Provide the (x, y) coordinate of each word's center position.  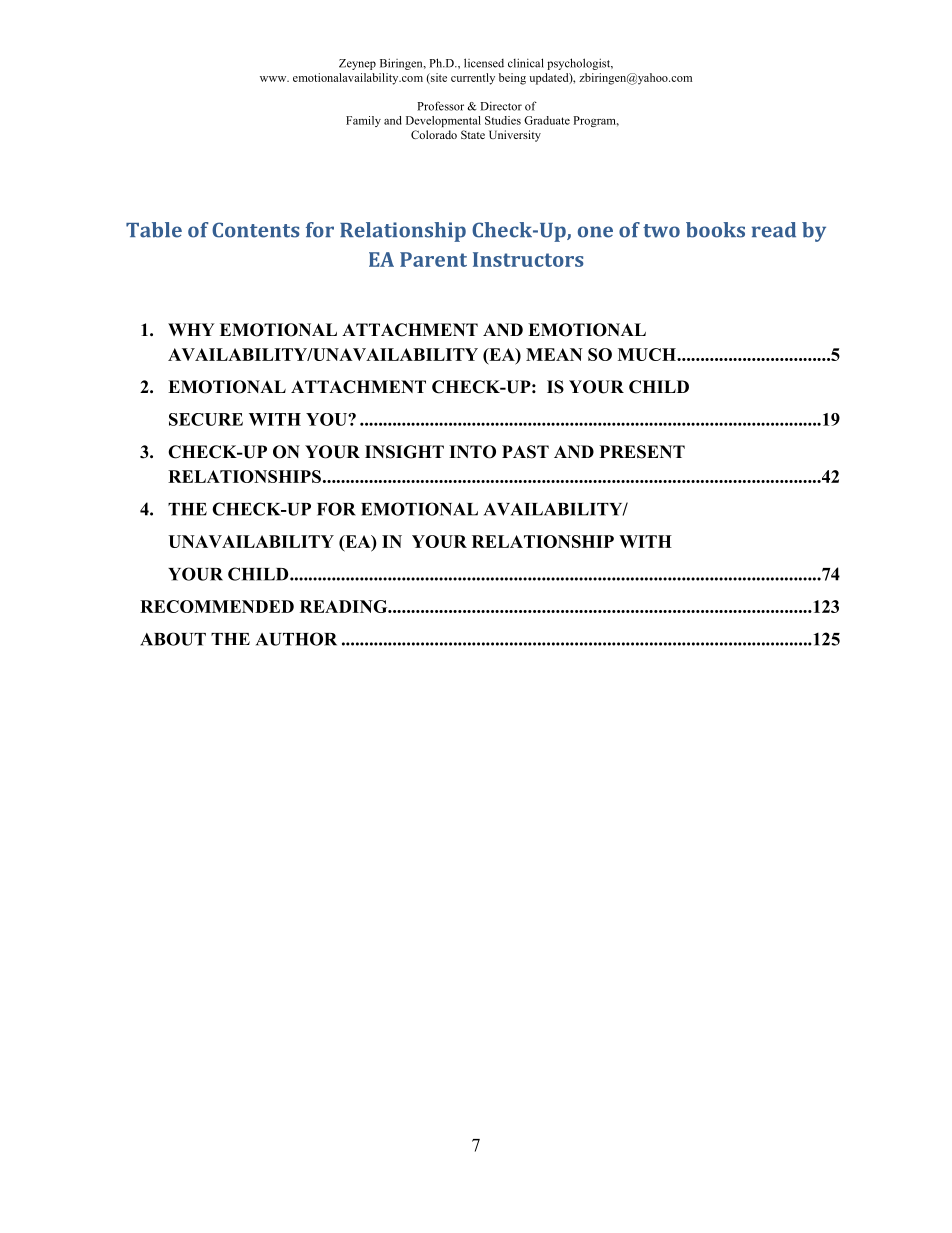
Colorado (434, 134)
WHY (191, 329)
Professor (440, 106)
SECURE (206, 419)
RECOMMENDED (217, 606)
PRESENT (642, 452)
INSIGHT (404, 452)
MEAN (554, 354)
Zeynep (357, 64)
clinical (526, 63)
